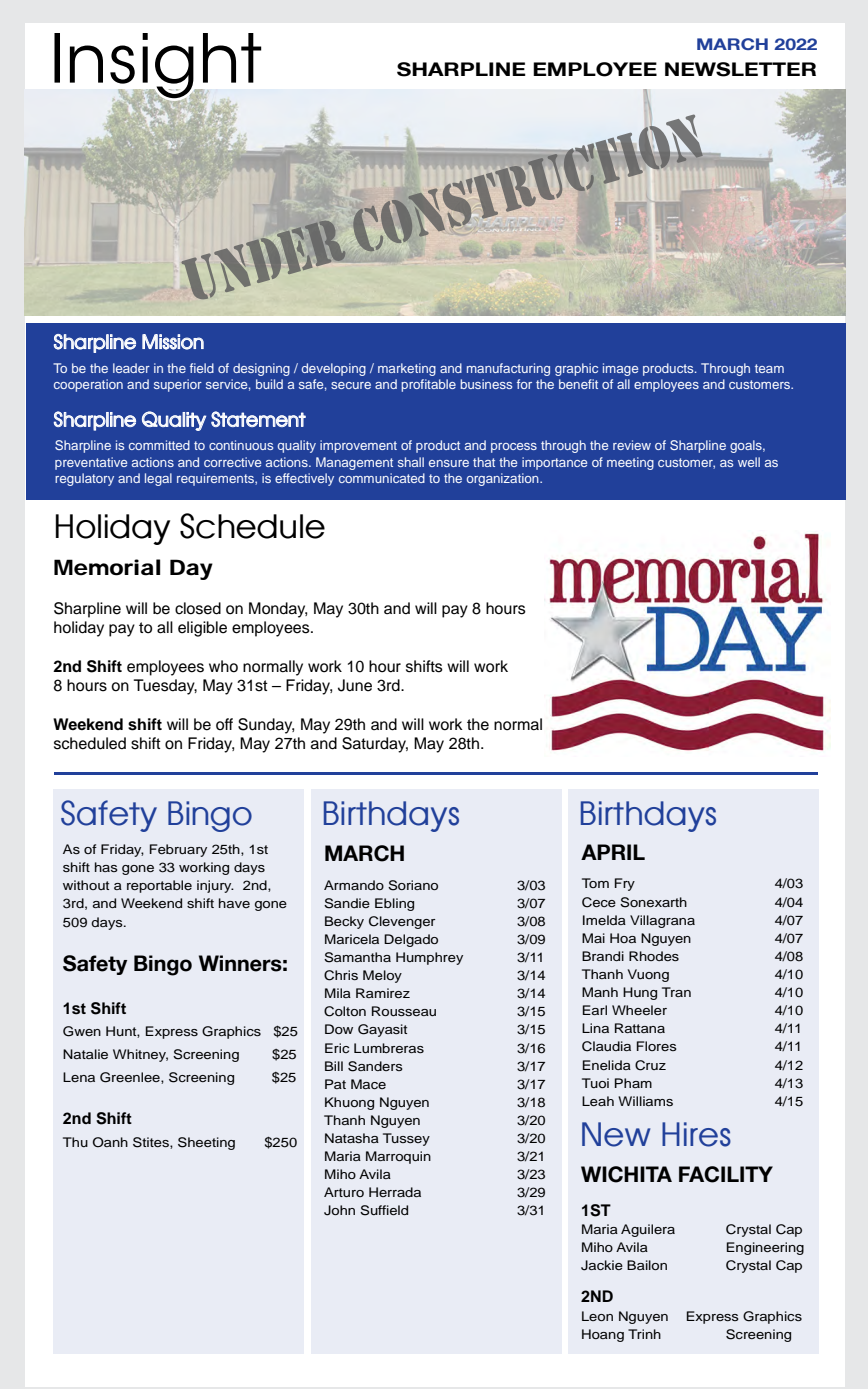  What do you see at coordinates (339, 1210) in the page?
I see `John` at bounding box center [339, 1210].
